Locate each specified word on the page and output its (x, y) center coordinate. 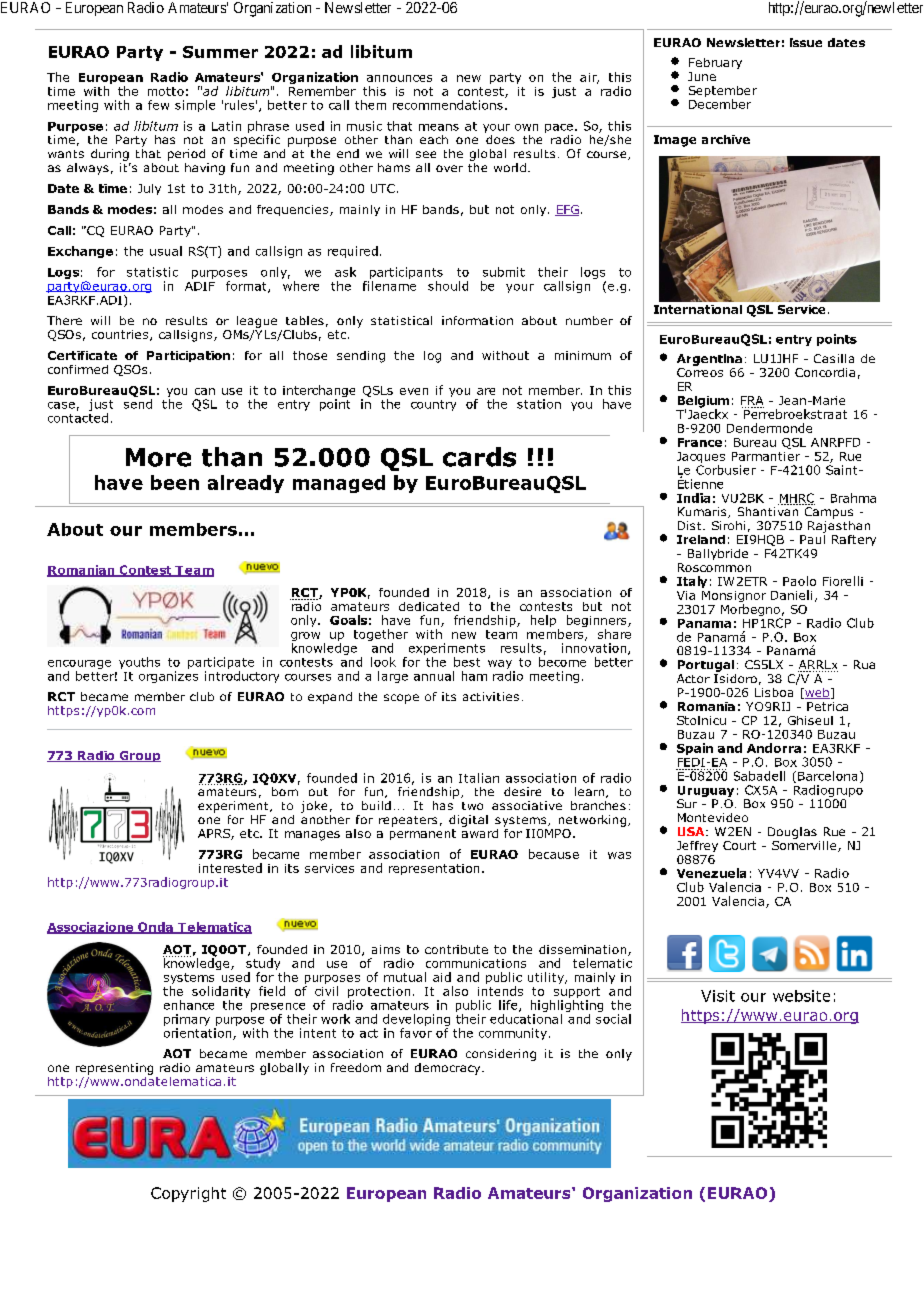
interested (230, 868)
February (715, 63)
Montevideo (713, 817)
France (700, 442)
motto (166, 91)
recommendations (448, 105)
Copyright (188, 1194)
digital (468, 821)
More (158, 457)
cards (479, 457)
